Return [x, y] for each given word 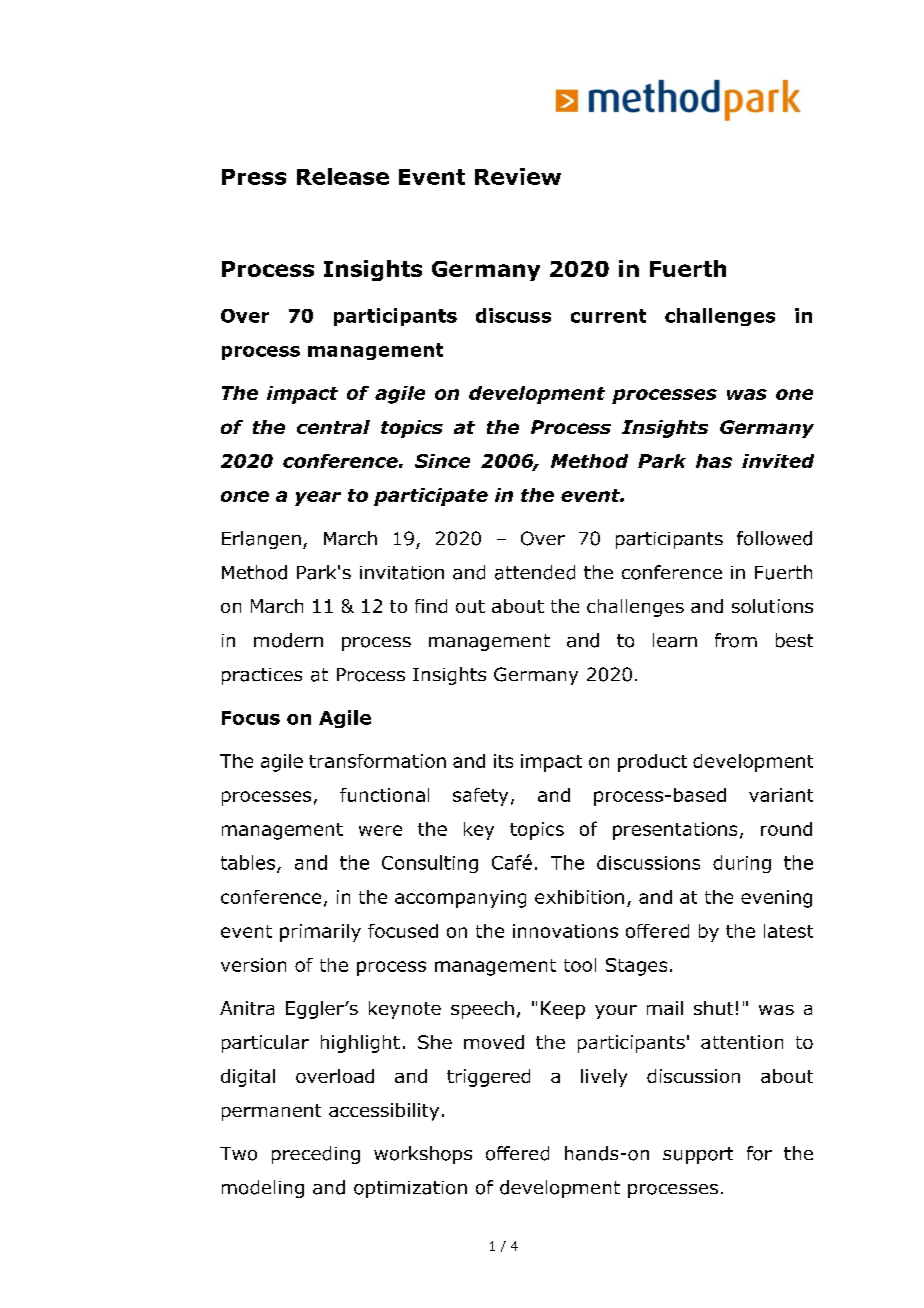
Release [343, 176]
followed [774, 538]
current [608, 316]
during [742, 864]
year [318, 498]
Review [518, 176]
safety [480, 797]
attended [535, 572]
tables [249, 863]
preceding [316, 1155]
